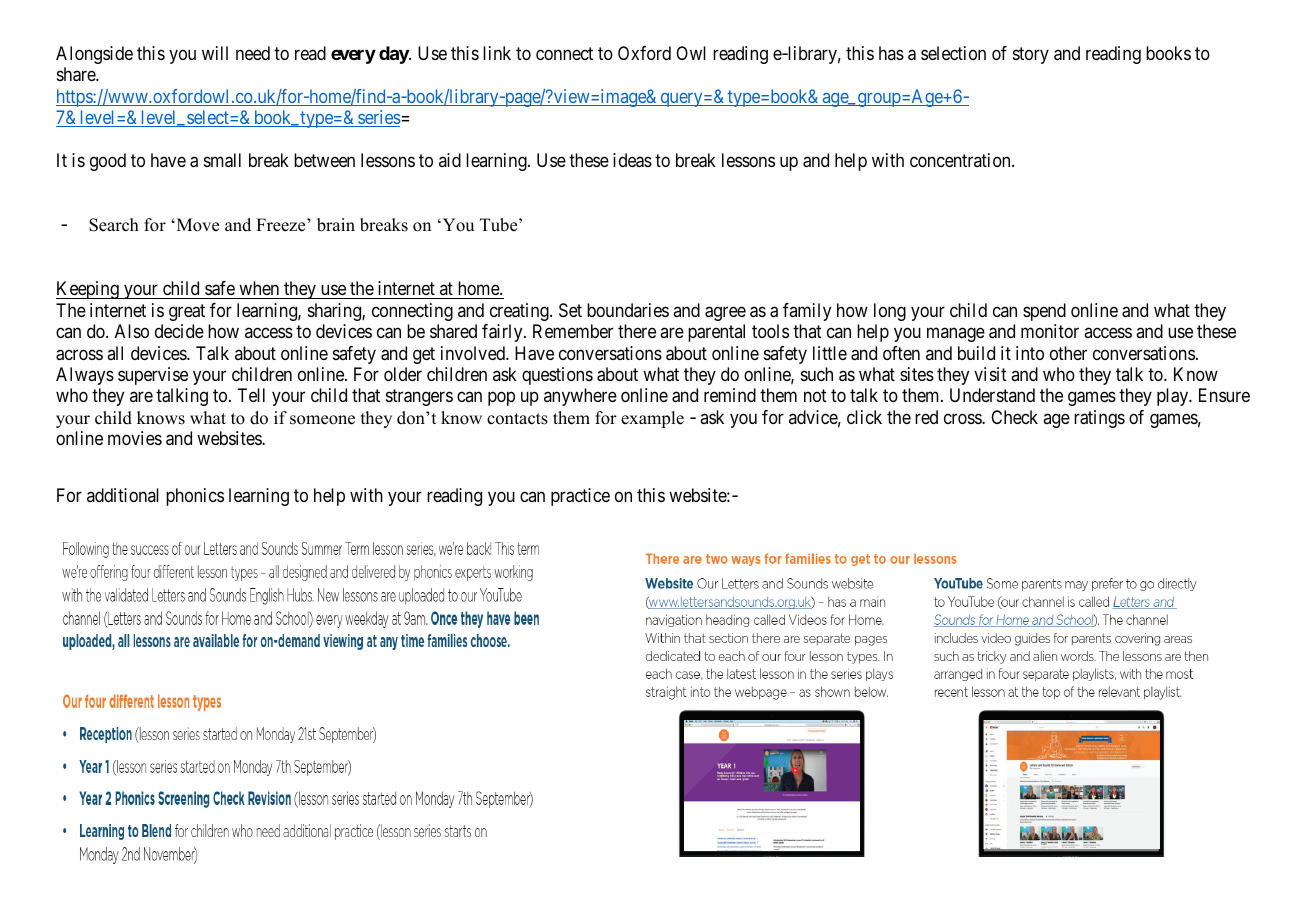 This screenshot has height=924, width=1308. Describe the element at coordinates (557, 376) in the screenshot. I see `questions` at that location.
